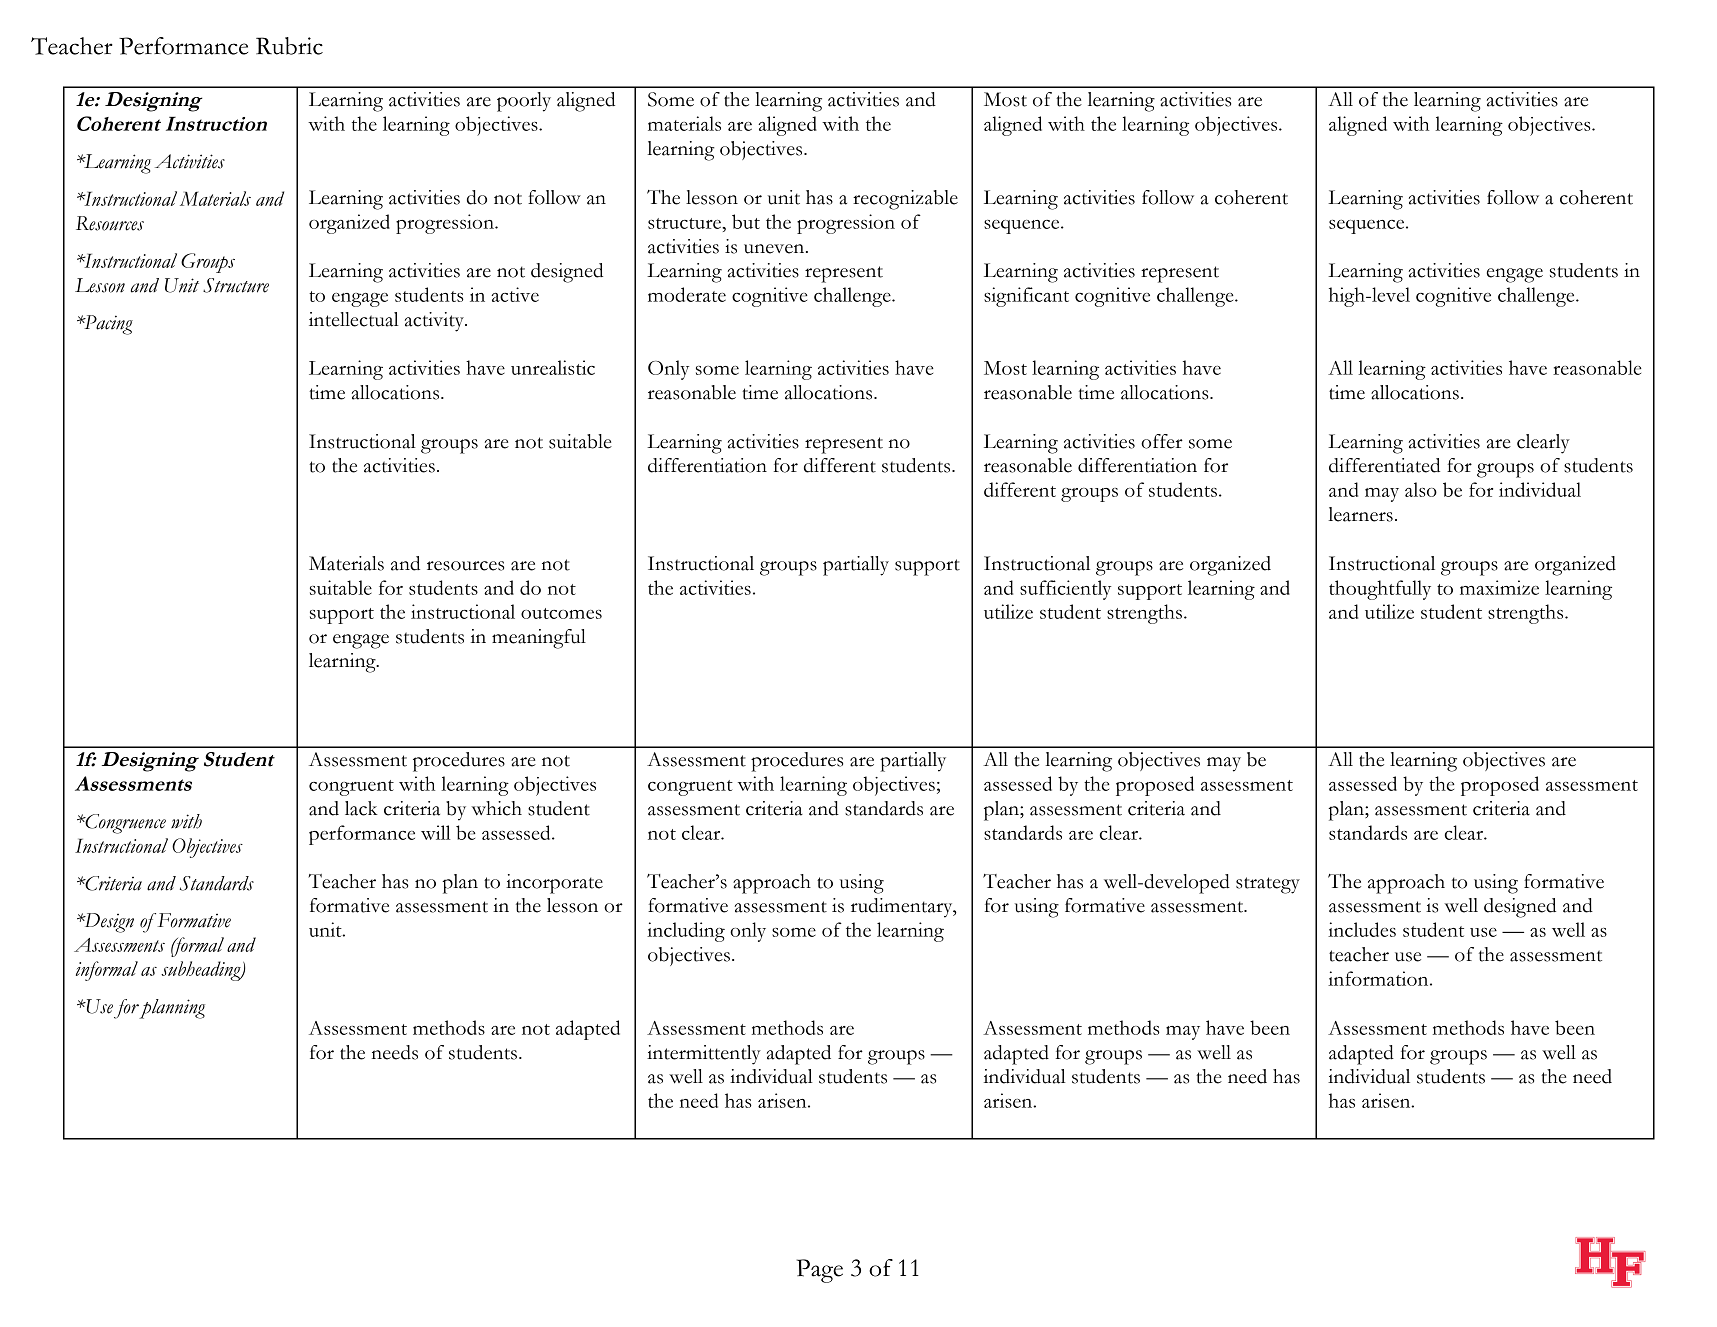  Describe the element at coordinates (1380, 590) in the image. I see `thoughtfully` at that location.
